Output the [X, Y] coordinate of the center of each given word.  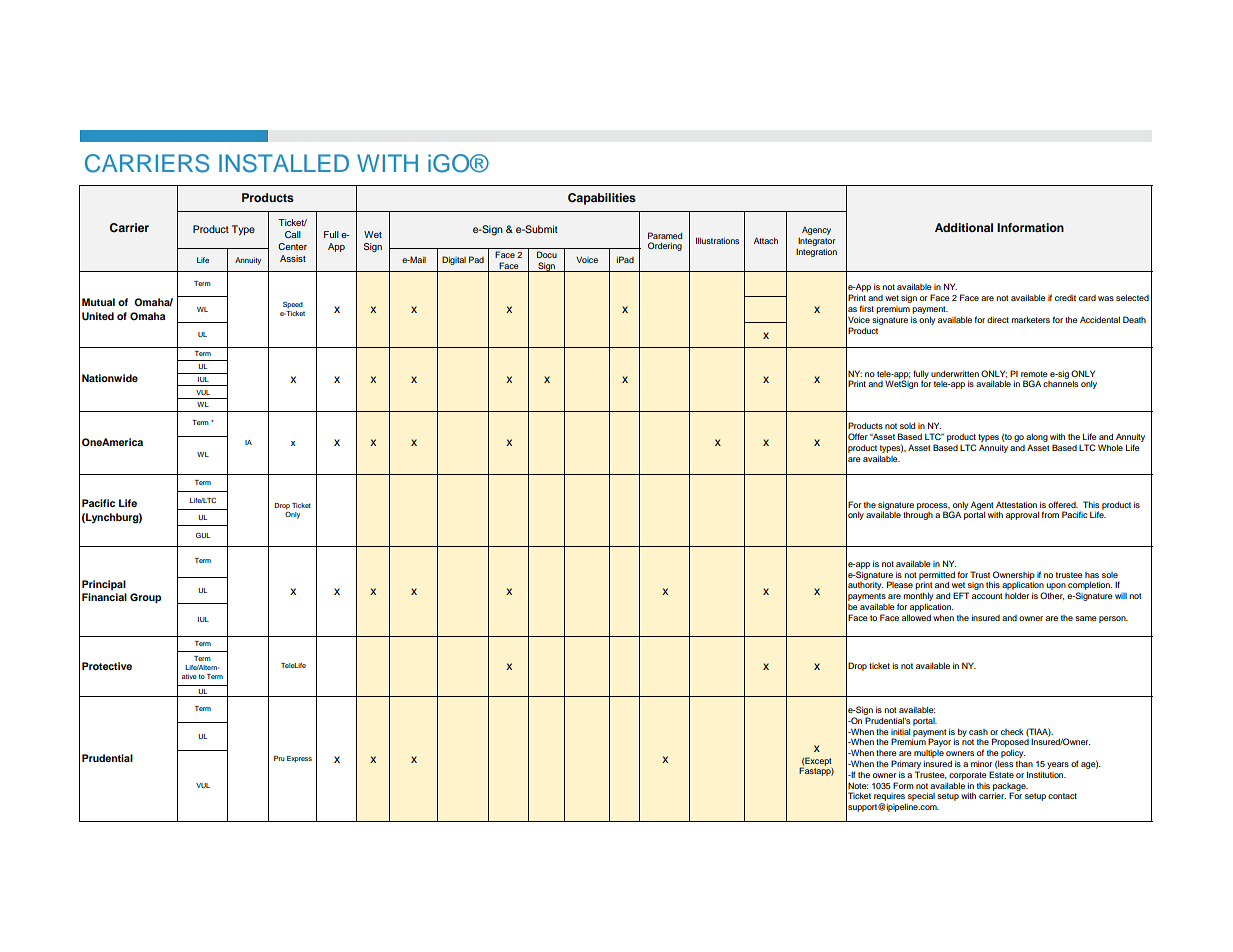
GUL [203, 535]
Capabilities [602, 199]
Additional [964, 227]
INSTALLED [284, 163]
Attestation [1016, 504]
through [918, 515]
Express [299, 759]
